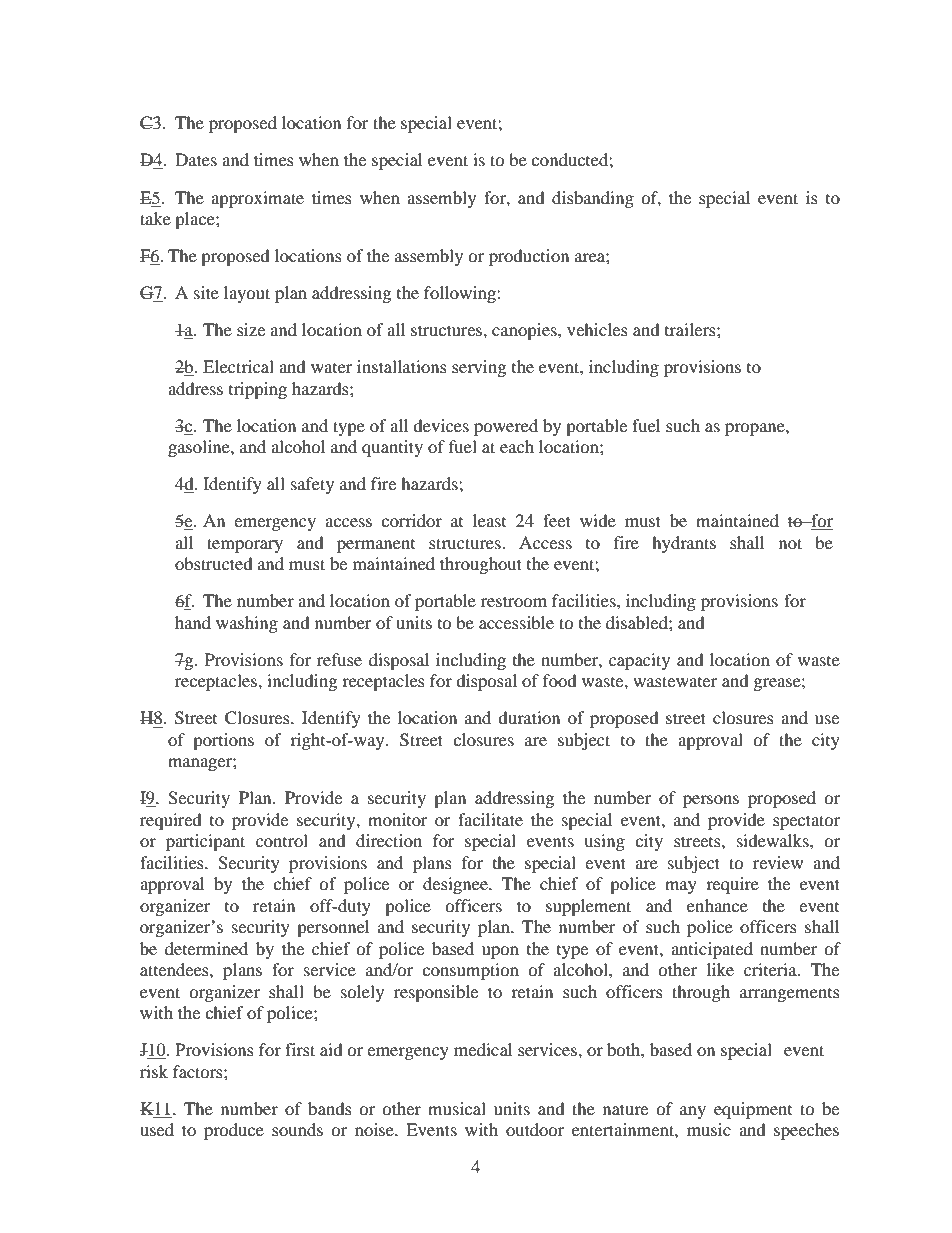  What do you see at coordinates (257, 199) in the image?
I see `approximate` at bounding box center [257, 199].
